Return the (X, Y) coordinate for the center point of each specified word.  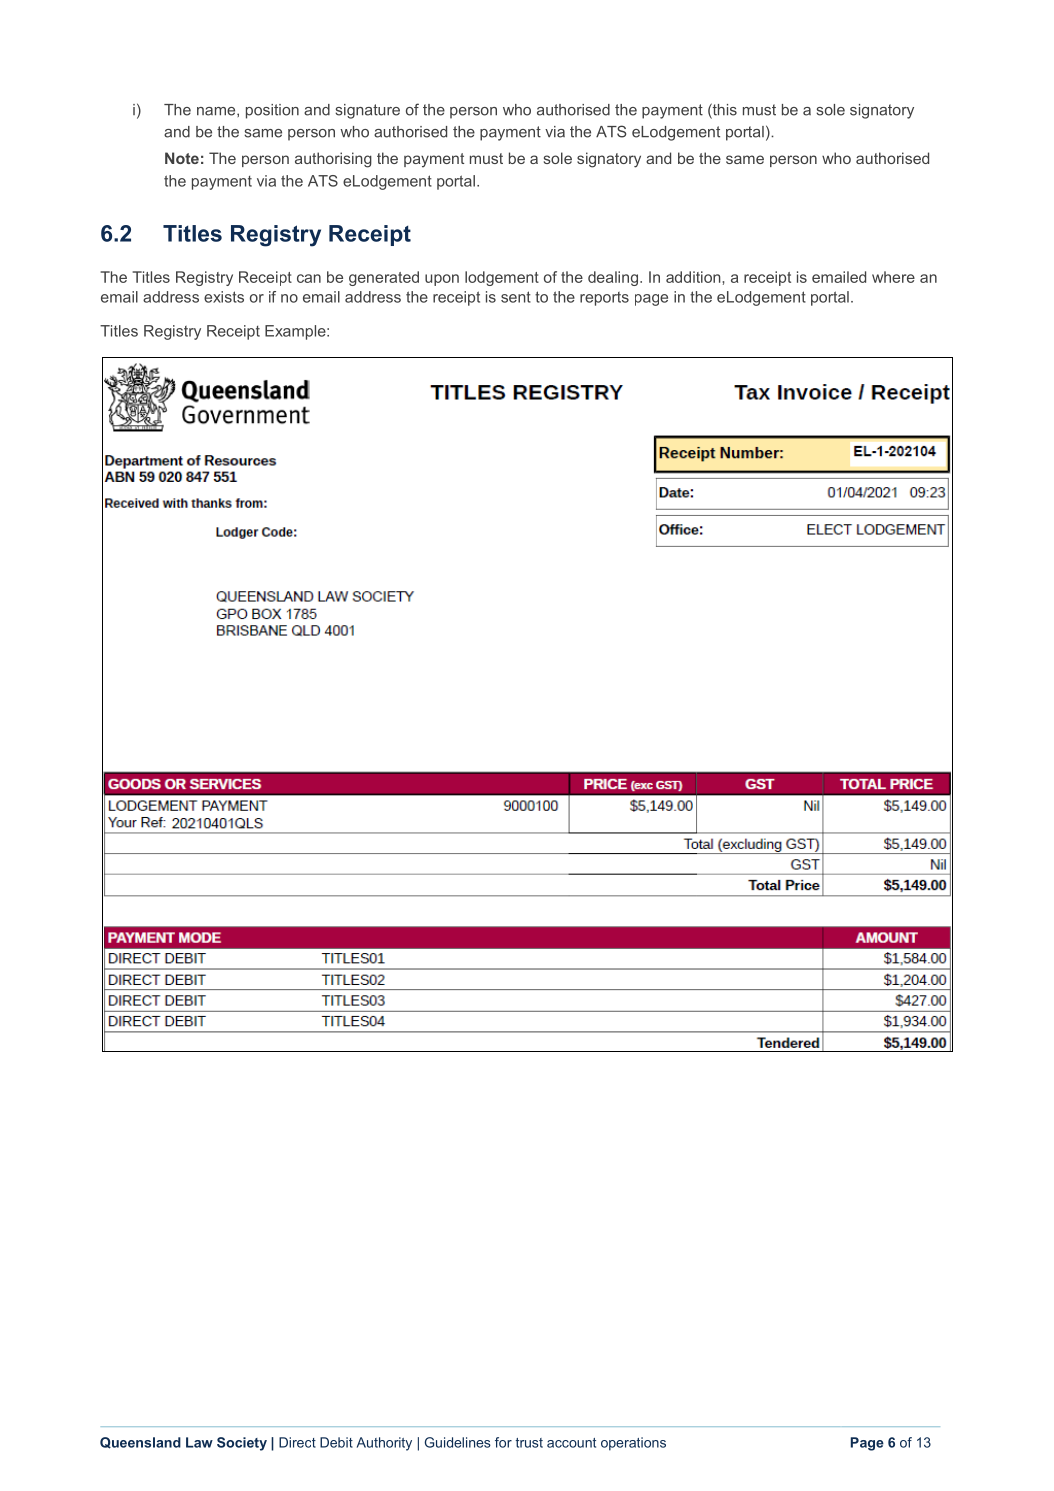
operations (633, 1444)
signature (367, 111)
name (217, 112)
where (893, 277)
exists (224, 297)
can (309, 278)
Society (242, 1444)
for (503, 1442)
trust (529, 1443)
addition (694, 277)
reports (604, 299)
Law (199, 1442)
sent (516, 297)
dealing (613, 278)
